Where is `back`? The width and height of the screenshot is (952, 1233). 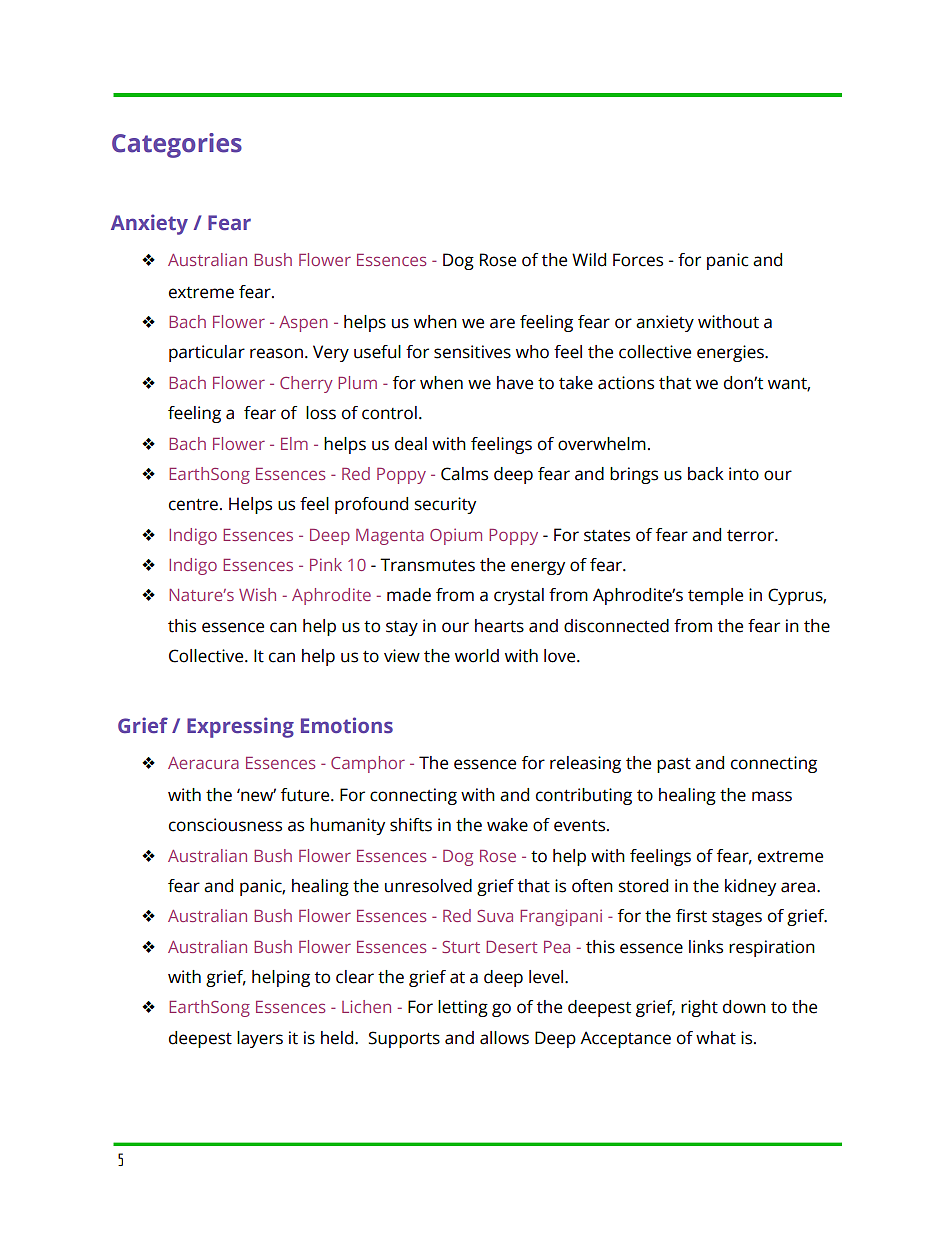 back is located at coordinates (706, 474).
